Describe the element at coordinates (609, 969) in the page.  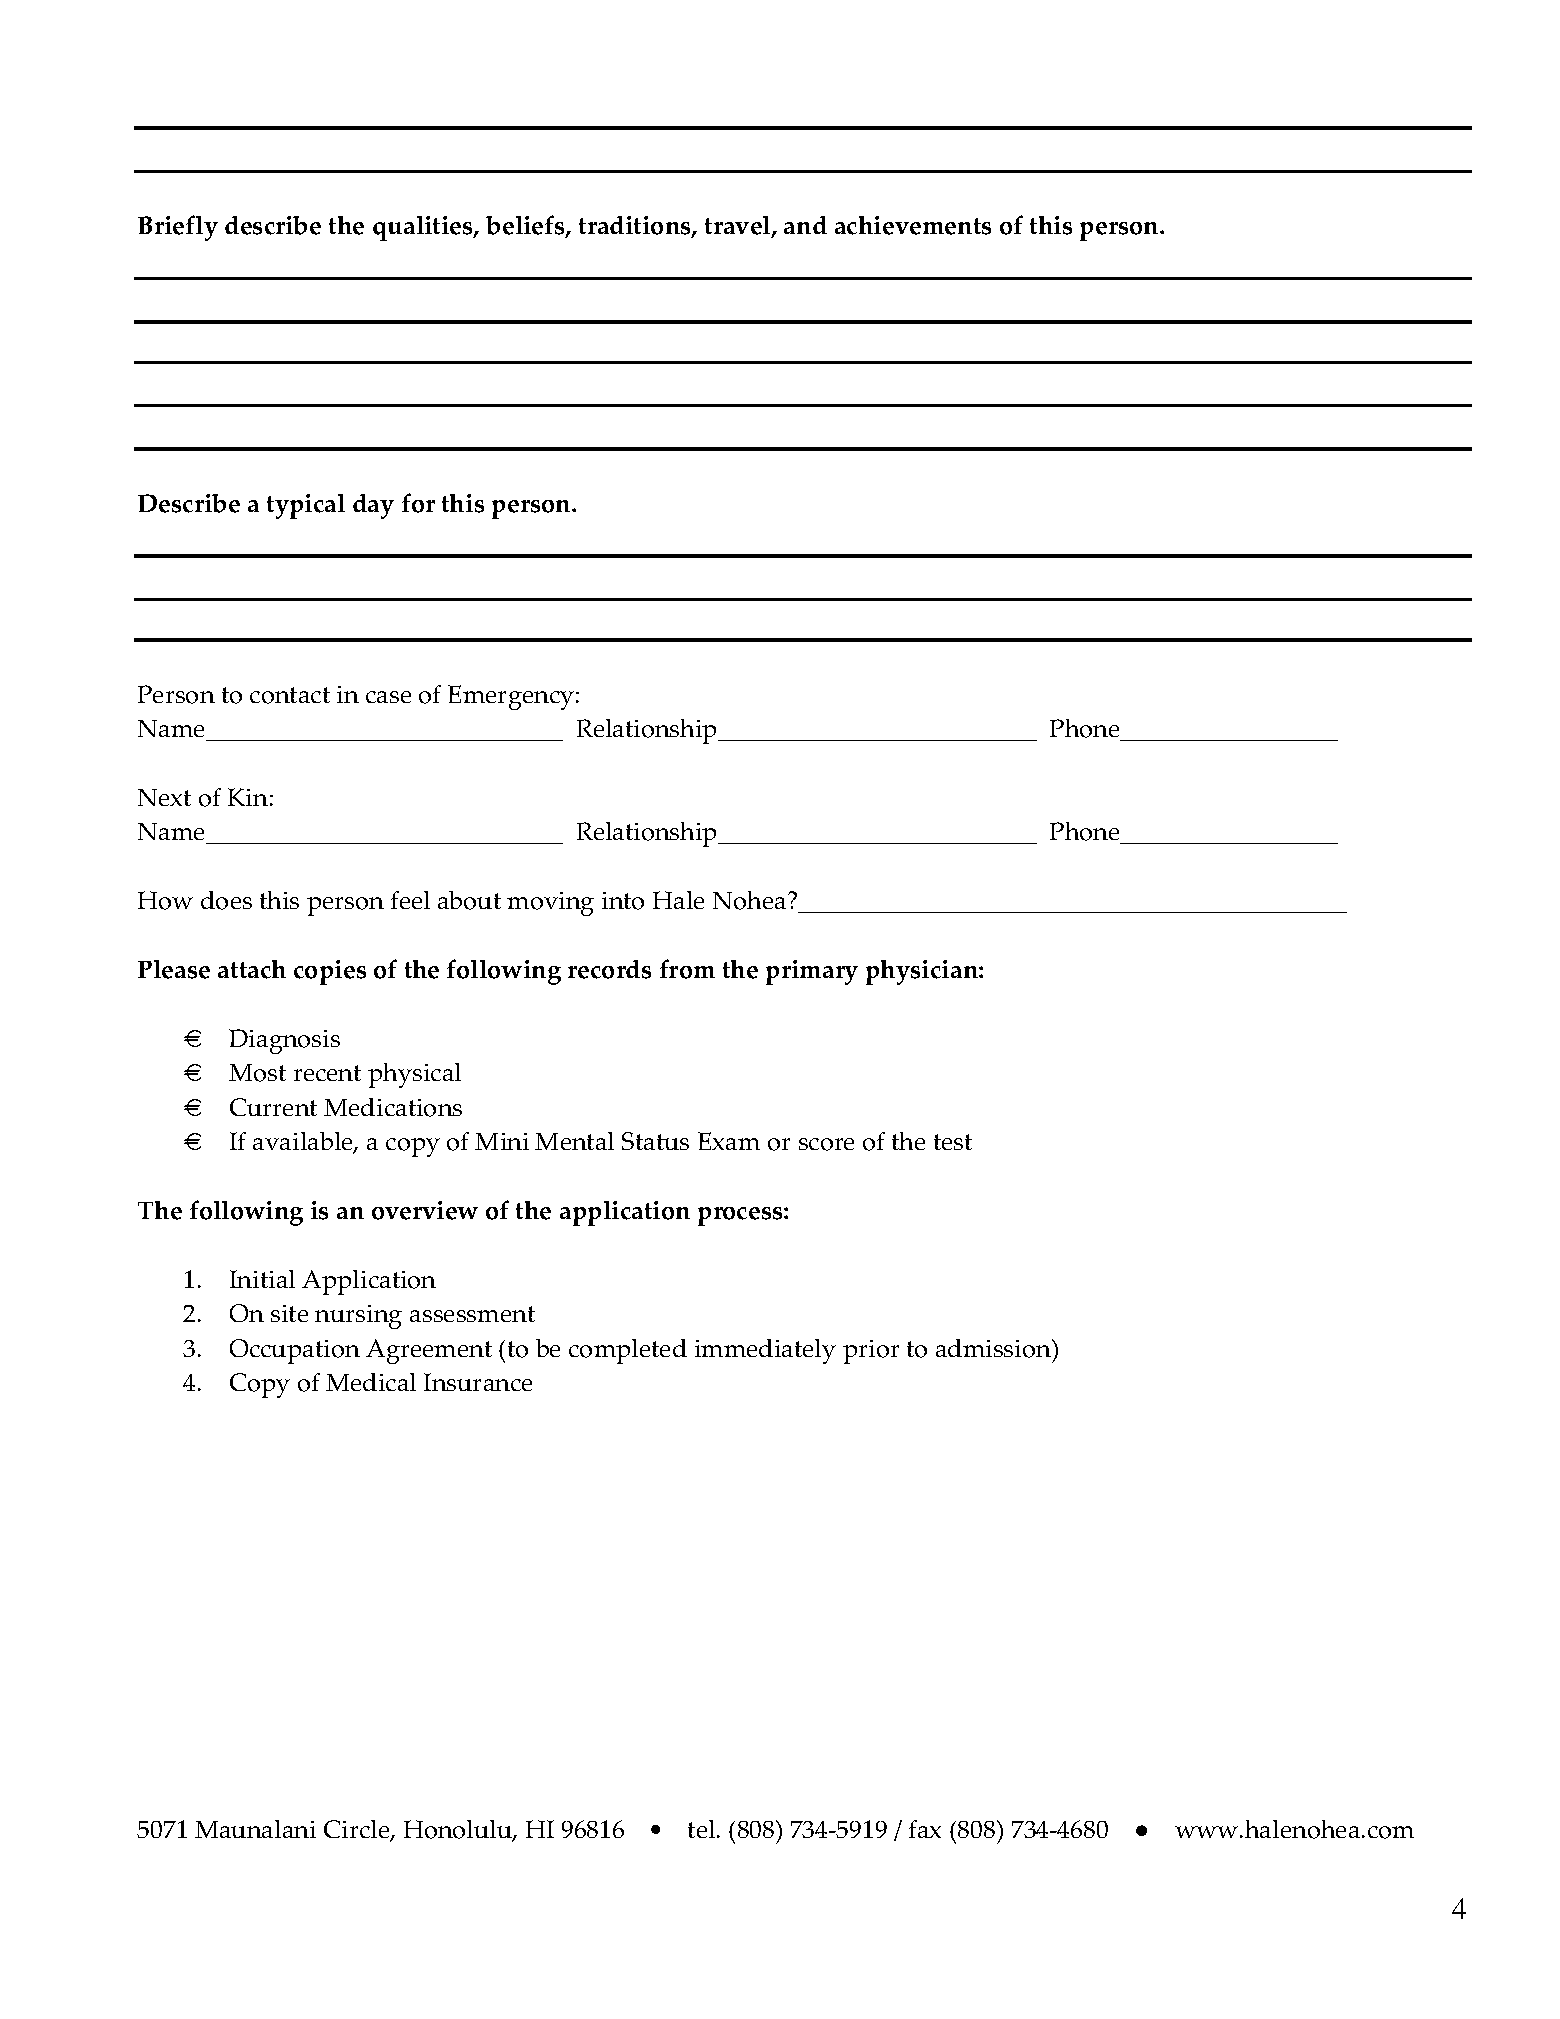
I see `records` at that location.
